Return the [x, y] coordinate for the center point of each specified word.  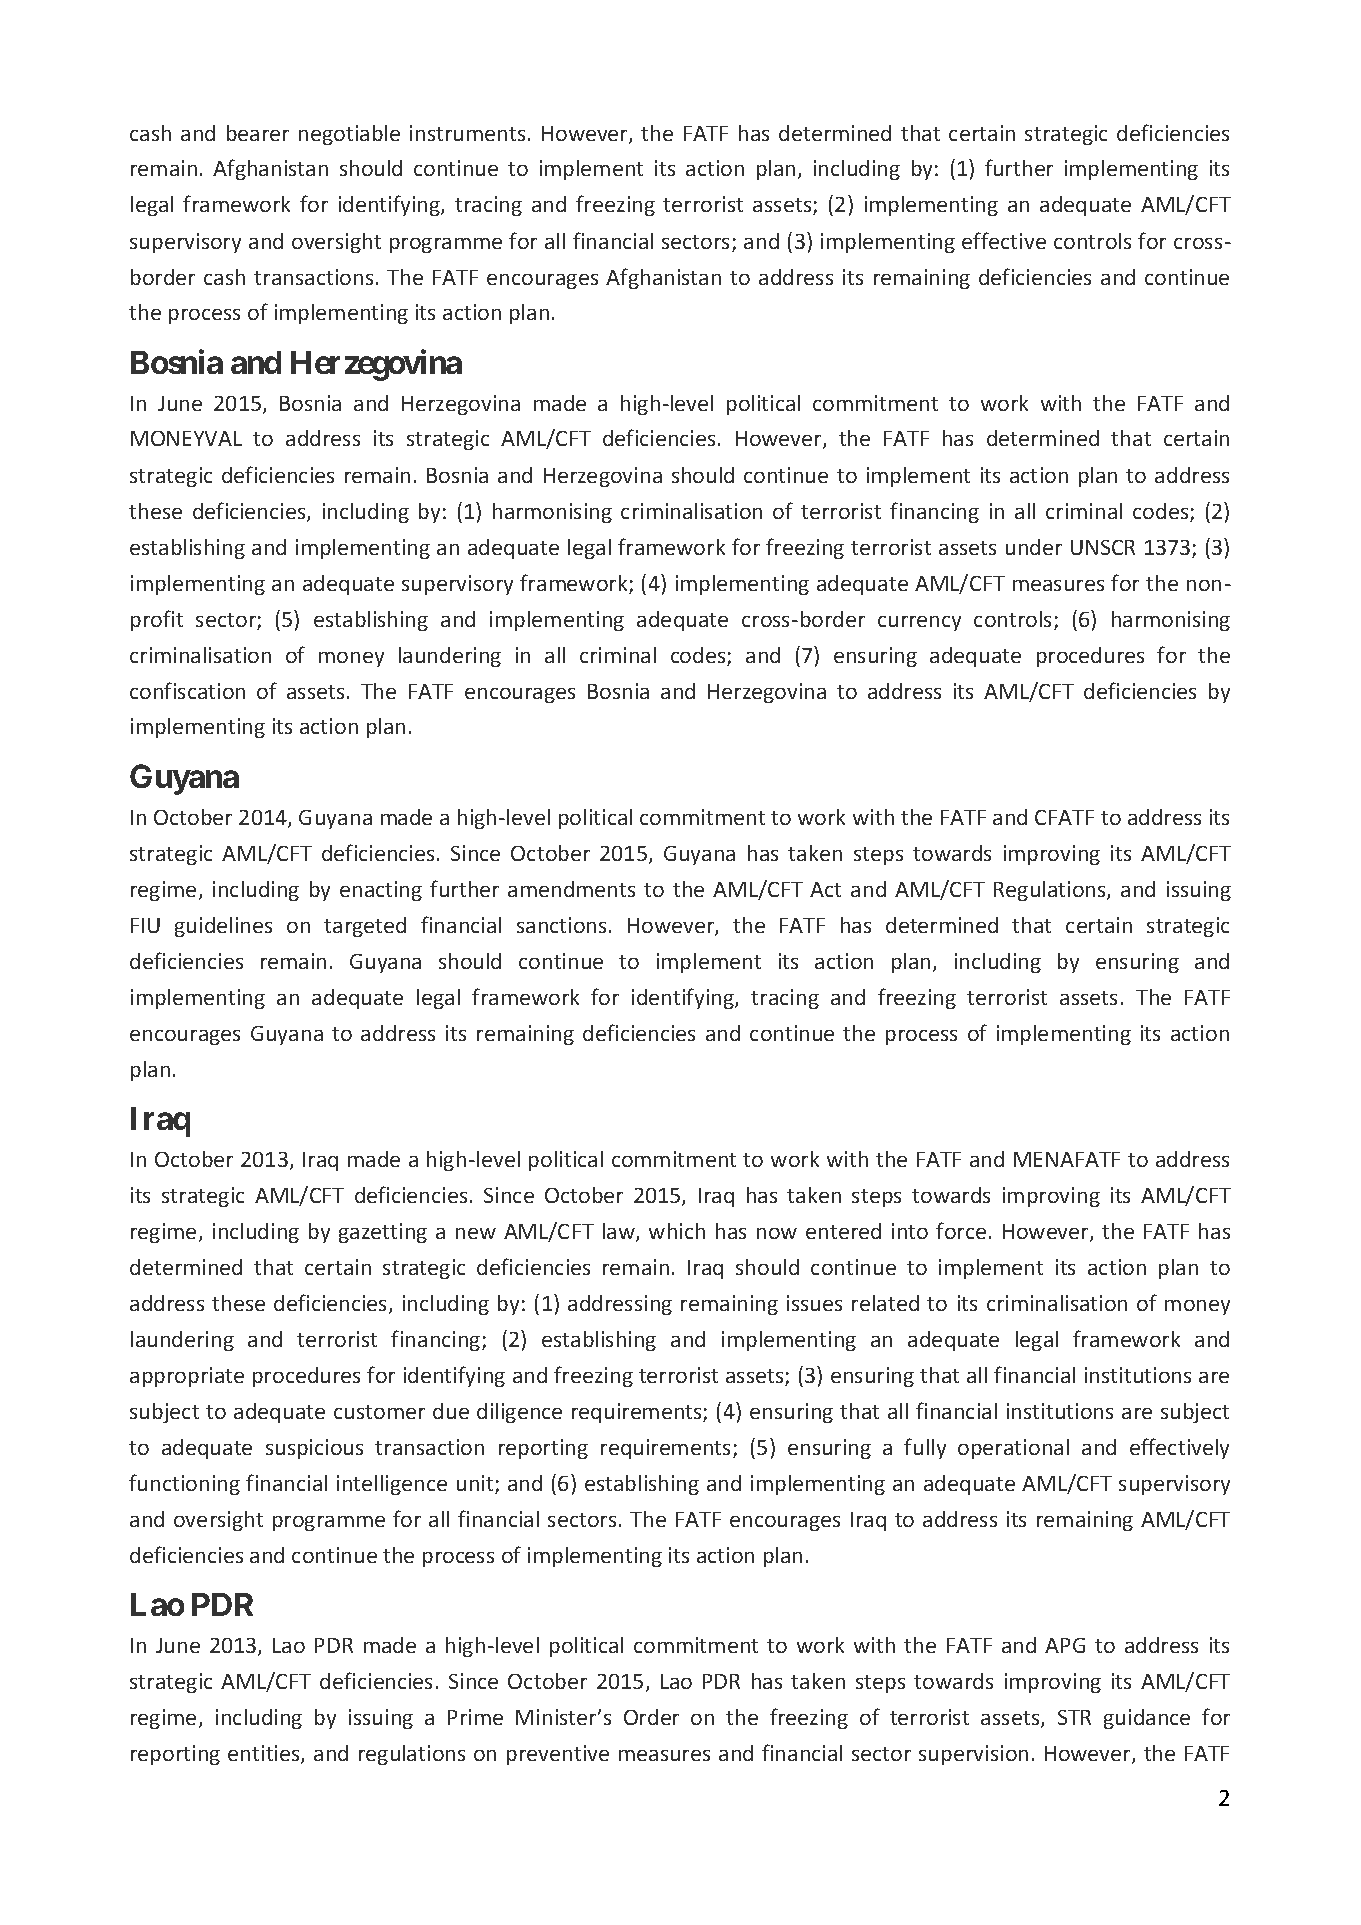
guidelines [223, 927]
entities [265, 1754]
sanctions [563, 925]
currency [919, 623]
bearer [258, 133]
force [961, 1230]
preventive [558, 1755]
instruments [467, 133]
